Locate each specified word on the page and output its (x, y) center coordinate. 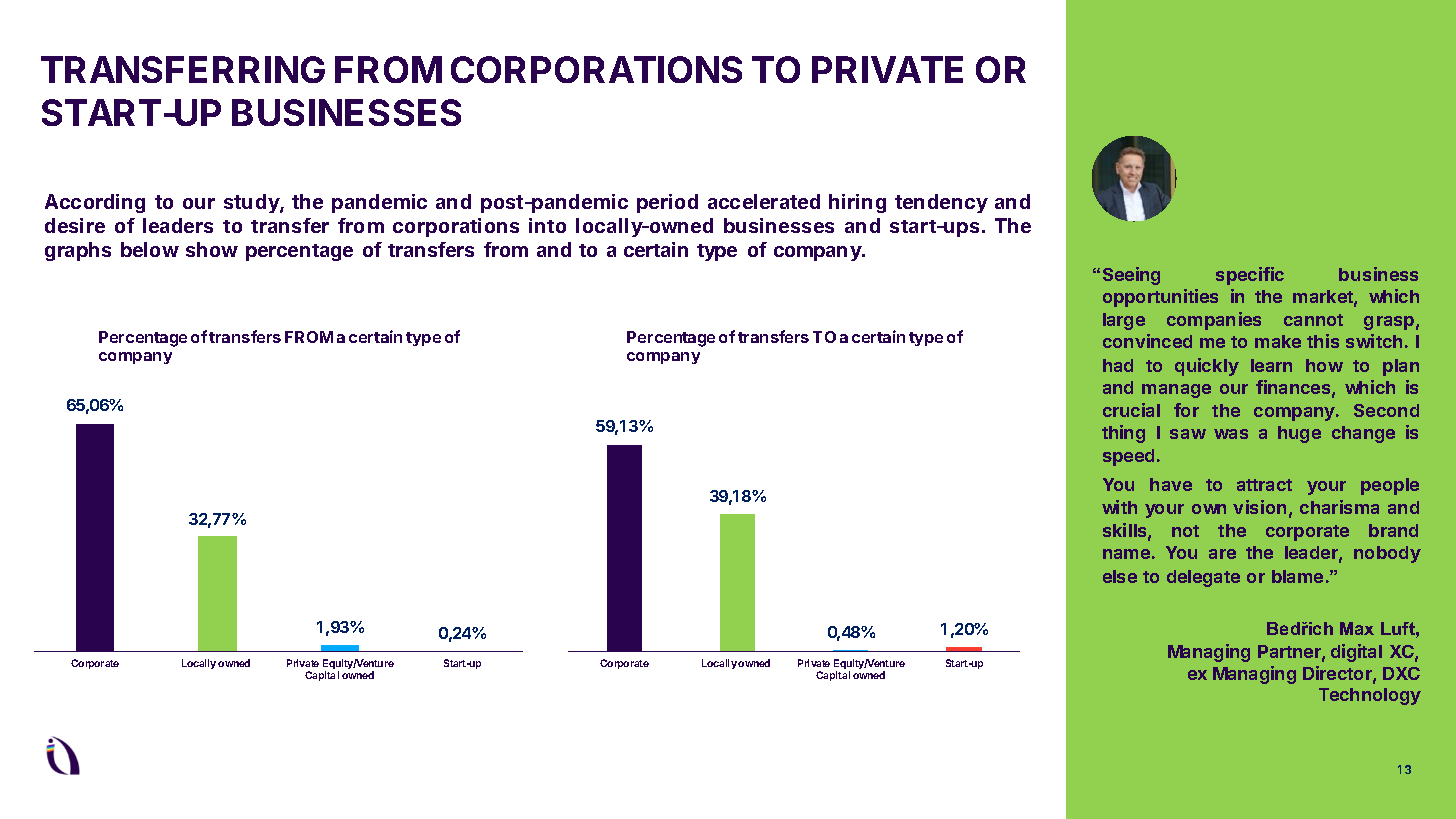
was (1231, 434)
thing (1123, 434)
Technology (1370, 696)
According (95, 203)
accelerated (764, 201)
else (1120, 576)
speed (1128, 457)
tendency (941, 203)
